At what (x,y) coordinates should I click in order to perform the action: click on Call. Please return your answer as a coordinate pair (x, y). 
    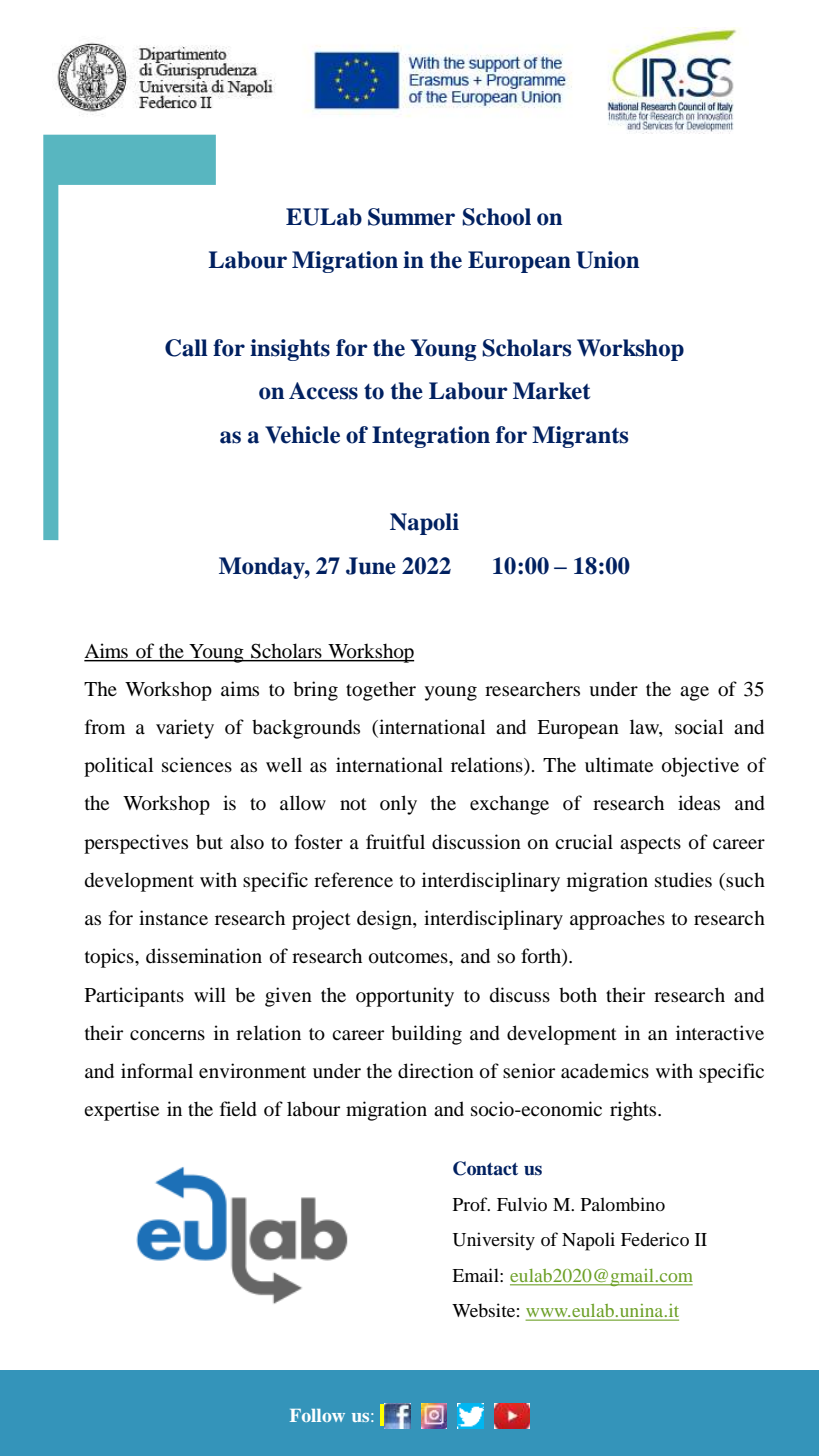
    Looking at the image, I should click on (186, 348).
